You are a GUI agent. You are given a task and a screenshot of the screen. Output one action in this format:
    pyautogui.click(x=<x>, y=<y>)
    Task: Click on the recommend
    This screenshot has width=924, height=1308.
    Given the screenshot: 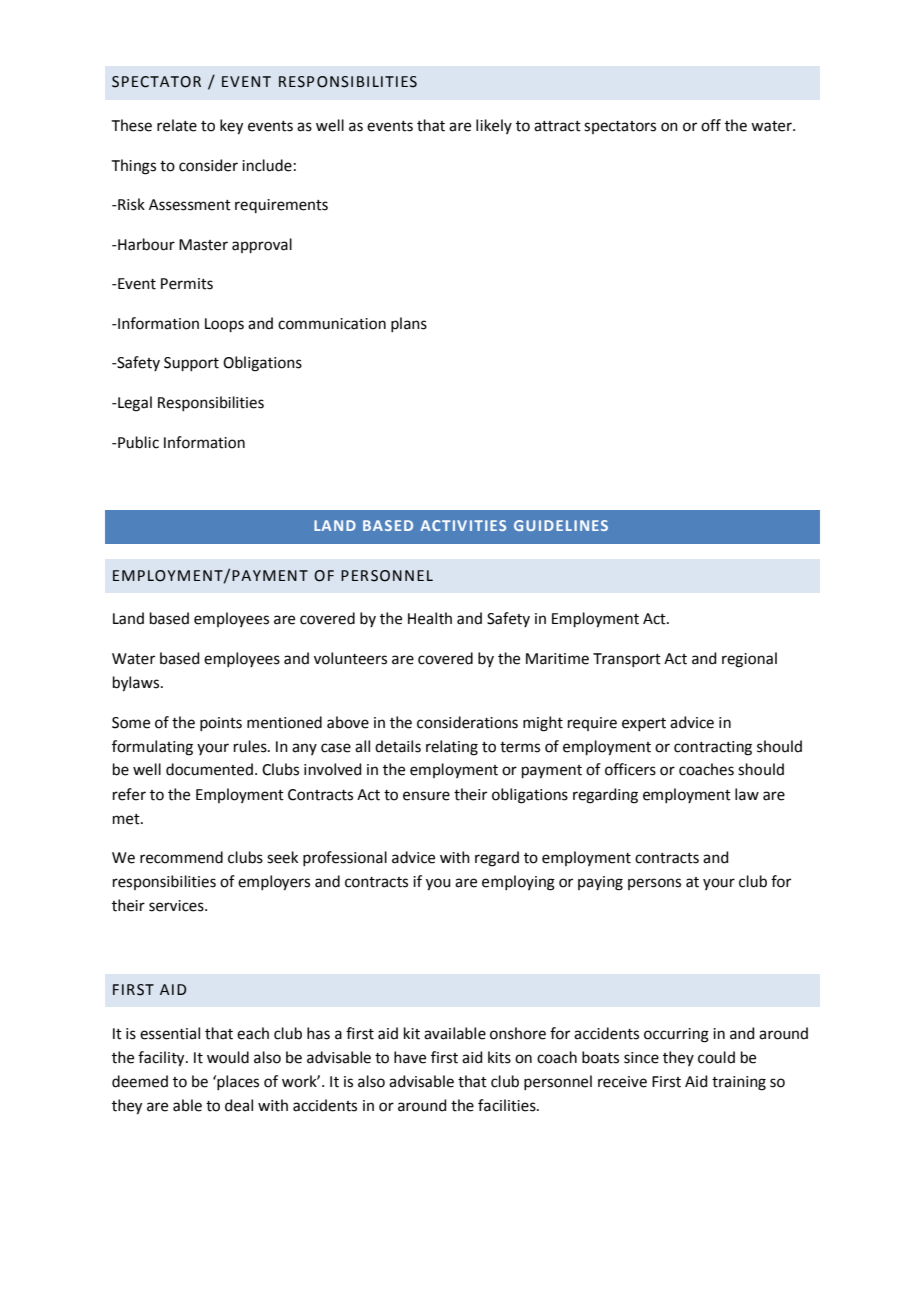 What is the action you would take?
    pyautogui.click(x=181, y=857)
